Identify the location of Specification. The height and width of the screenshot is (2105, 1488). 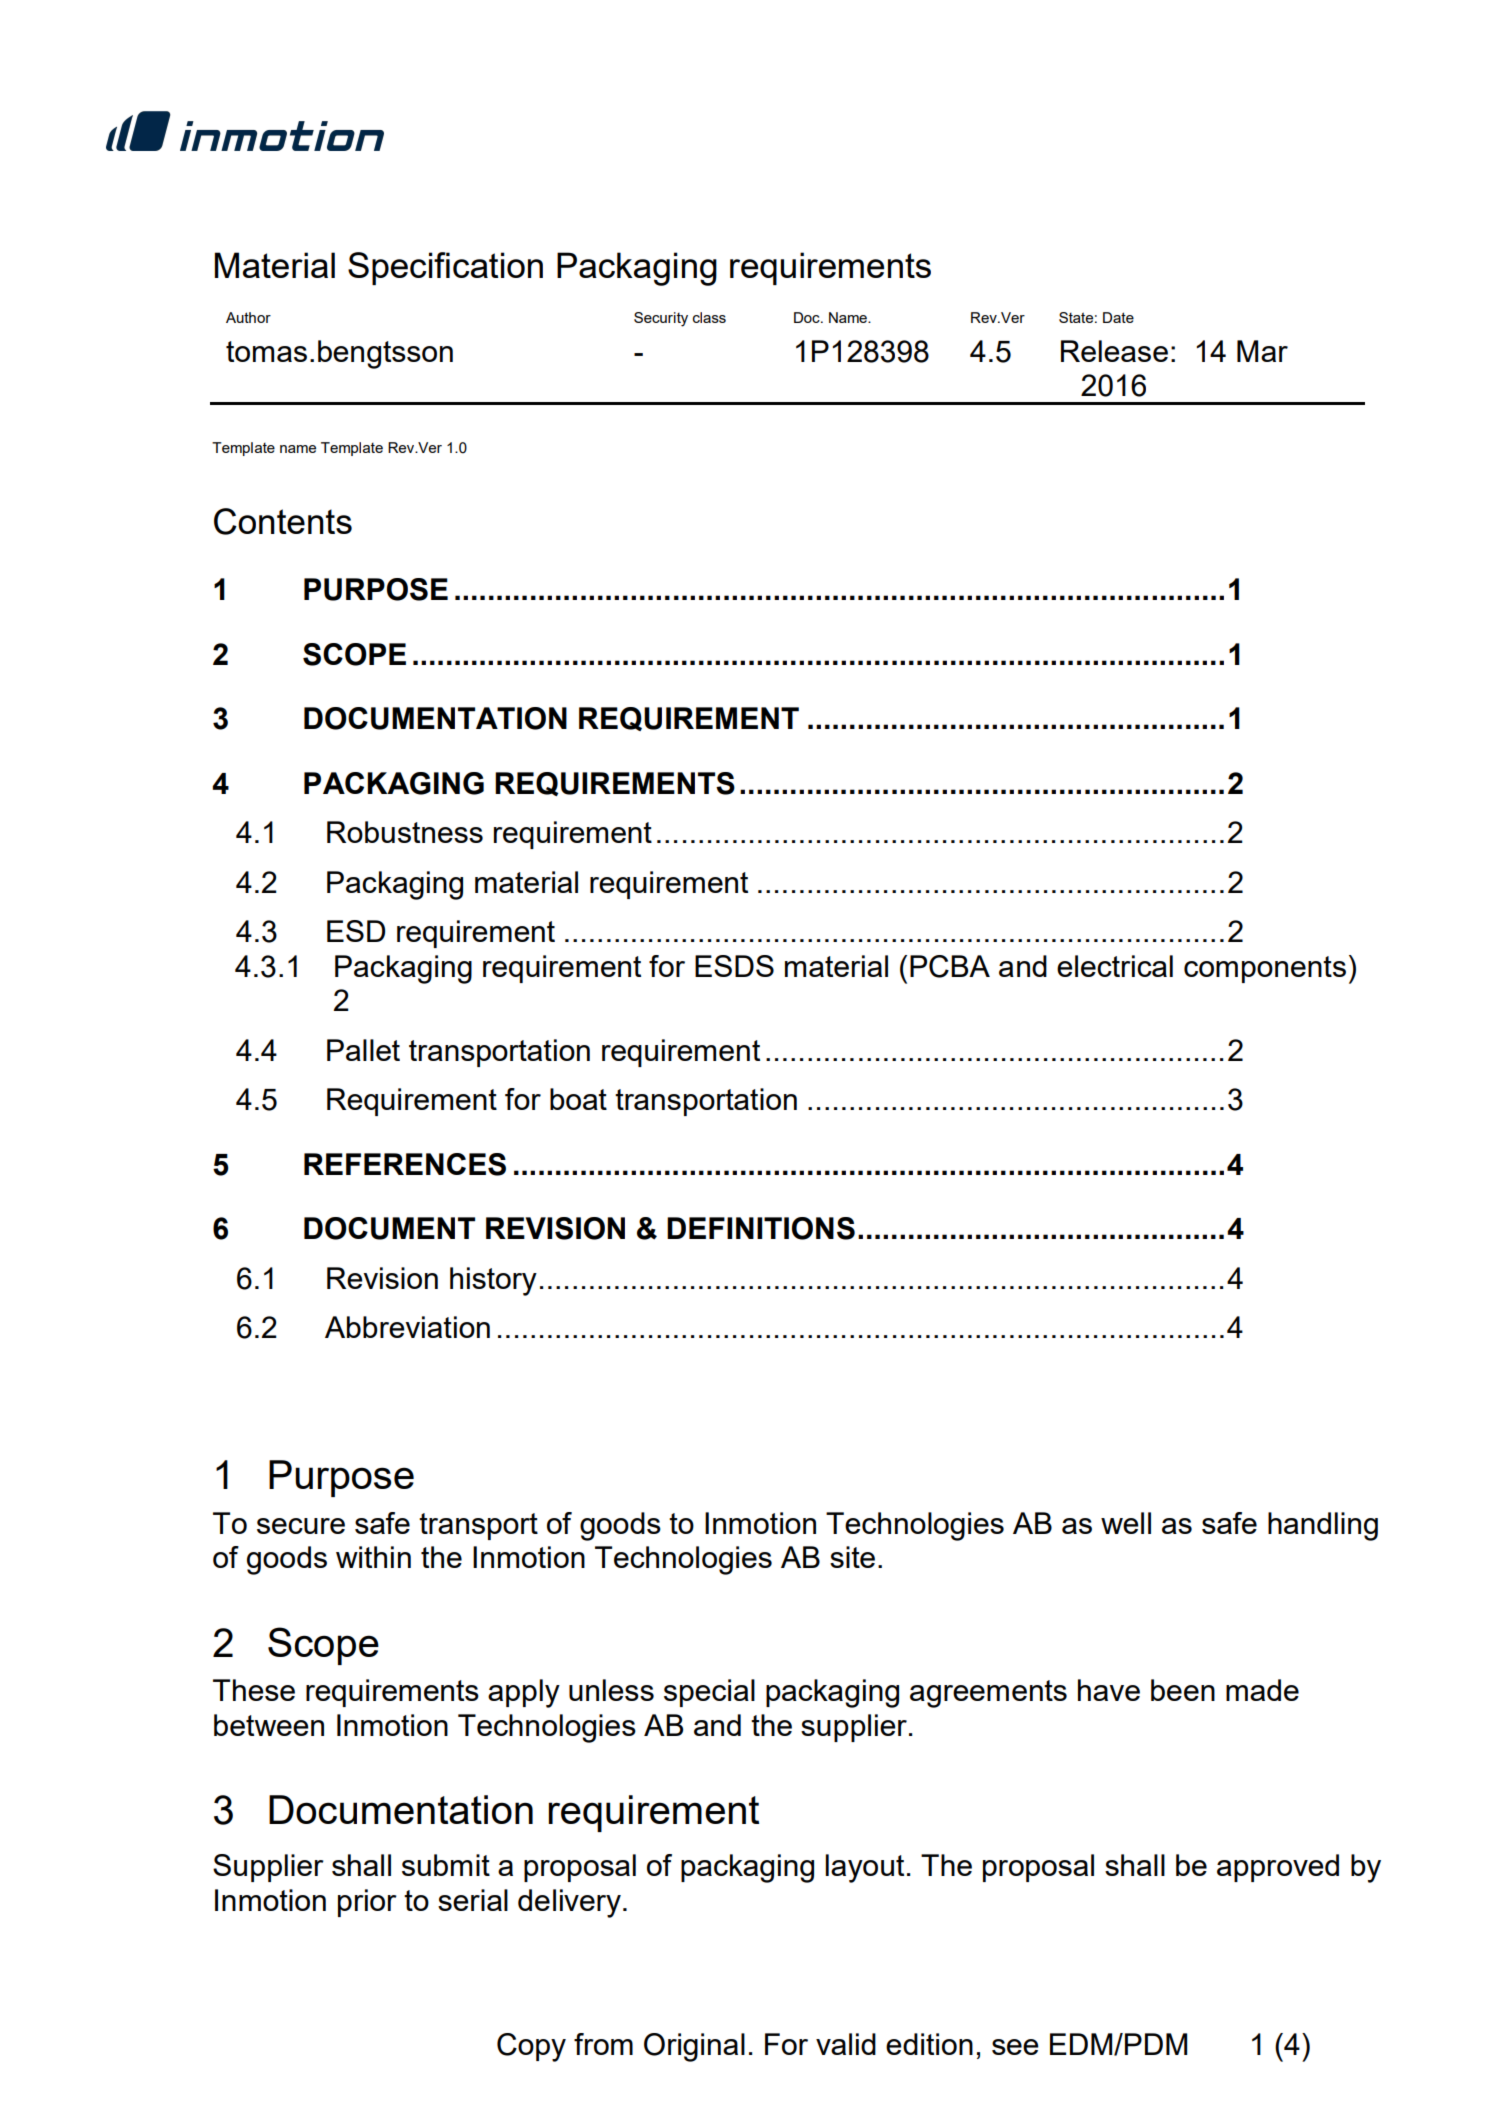
(445, 268).
